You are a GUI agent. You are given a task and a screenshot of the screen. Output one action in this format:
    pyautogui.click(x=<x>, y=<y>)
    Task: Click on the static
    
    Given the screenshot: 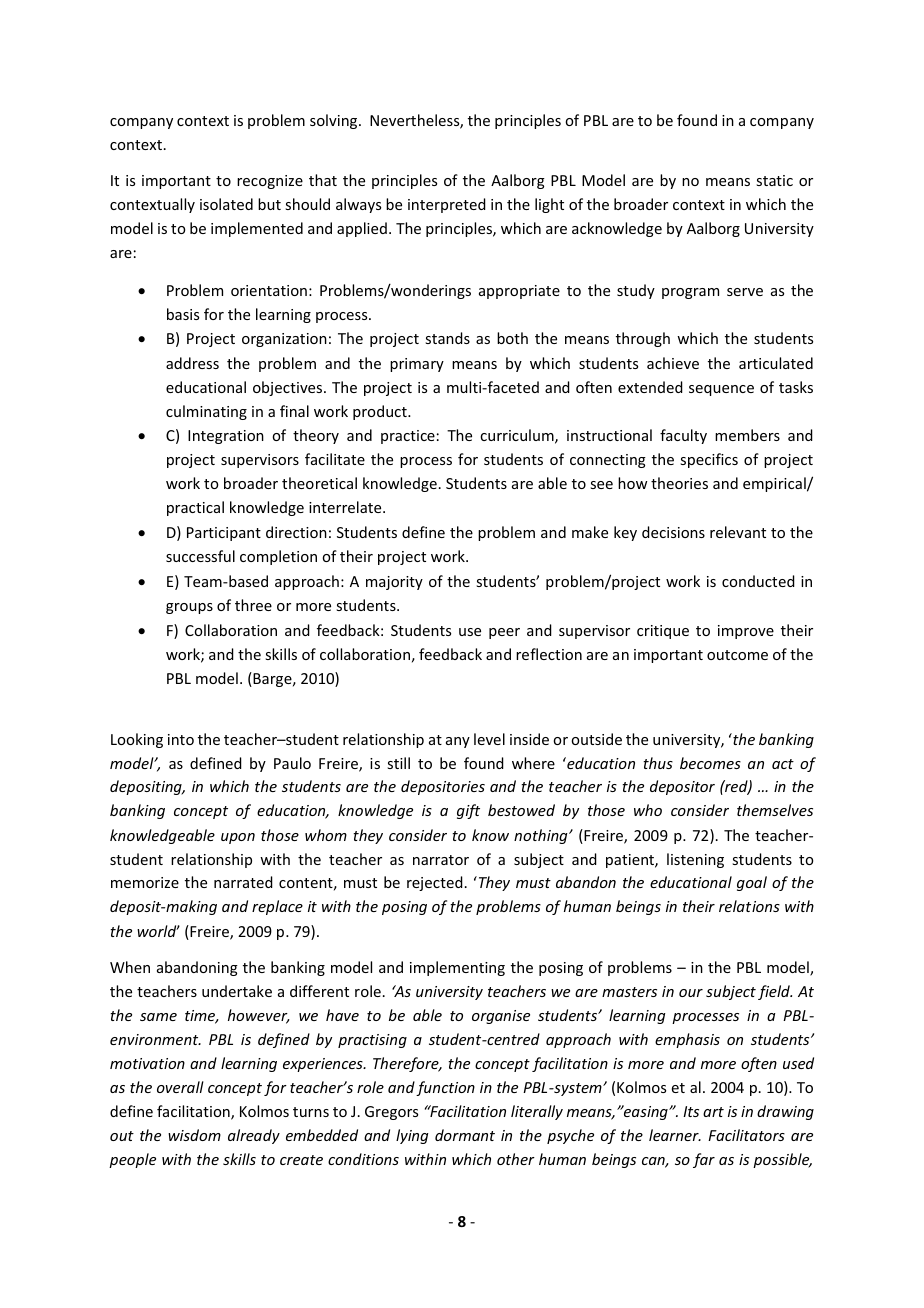 What is the action you would take?
    pyautogui.click(x=774, y=180)
